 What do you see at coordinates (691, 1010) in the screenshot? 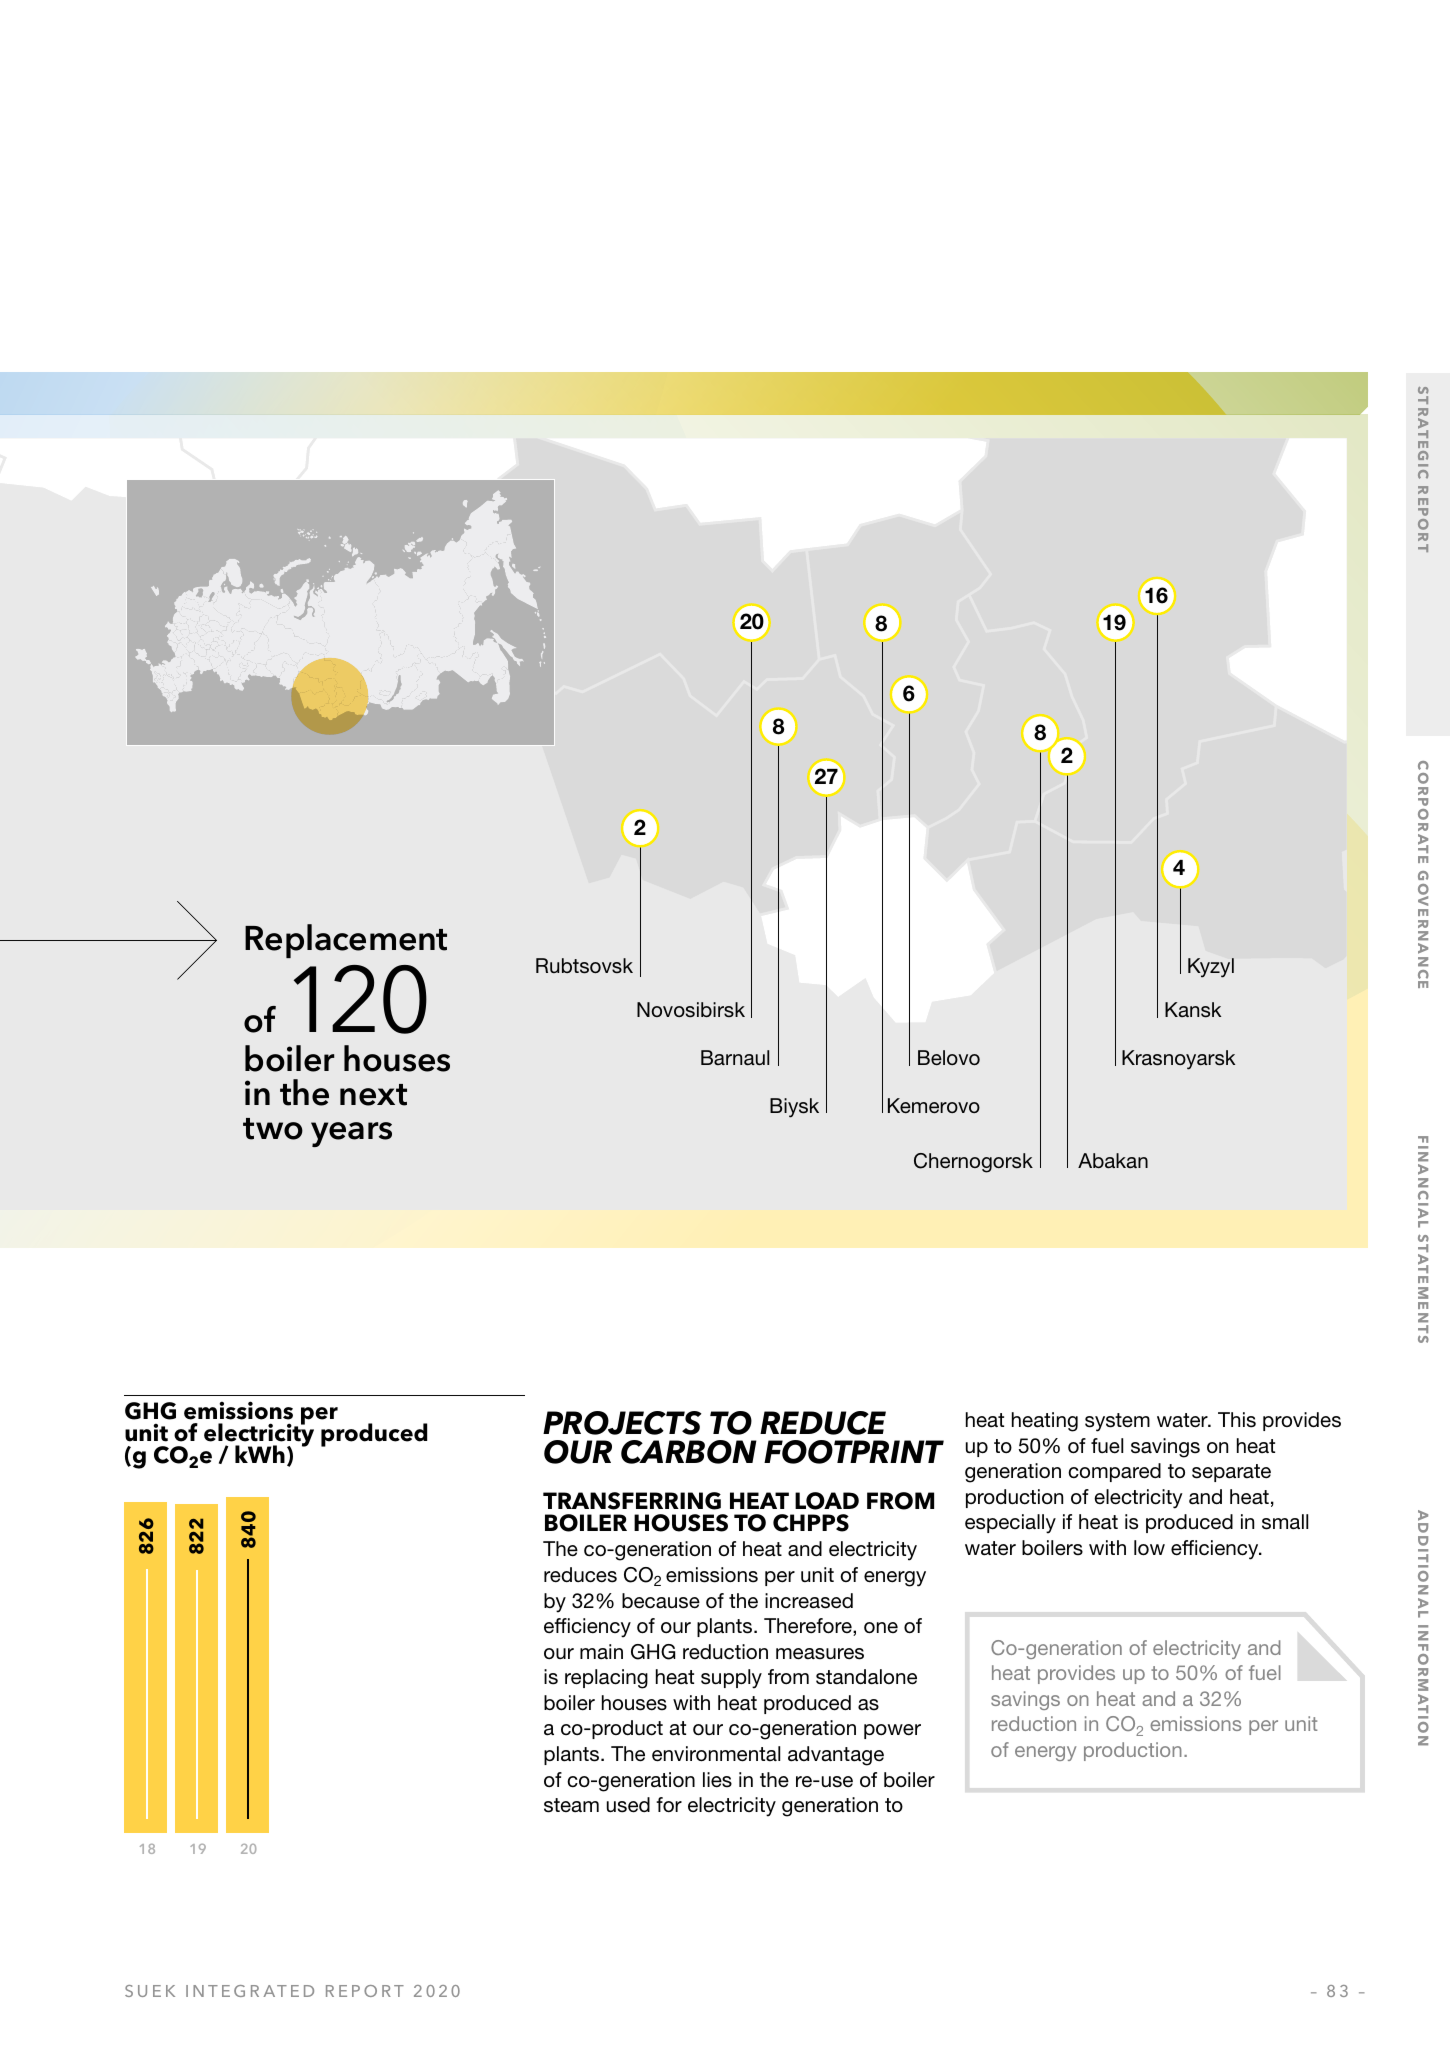
I see `Novosibirsk` at bounding box center [691, 1010].
